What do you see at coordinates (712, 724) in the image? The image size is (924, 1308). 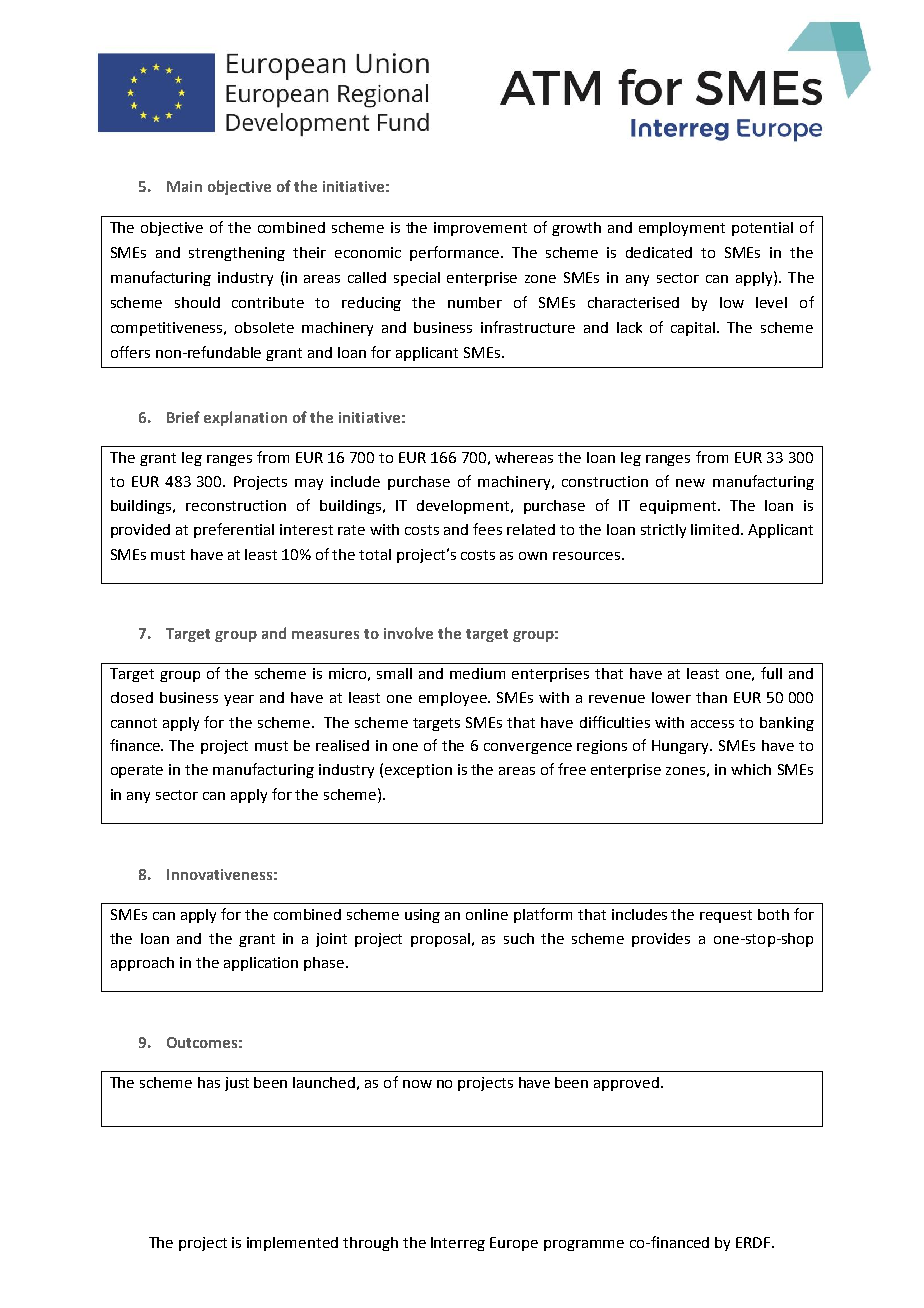 I see `access` at bounding box center [712, 724].
